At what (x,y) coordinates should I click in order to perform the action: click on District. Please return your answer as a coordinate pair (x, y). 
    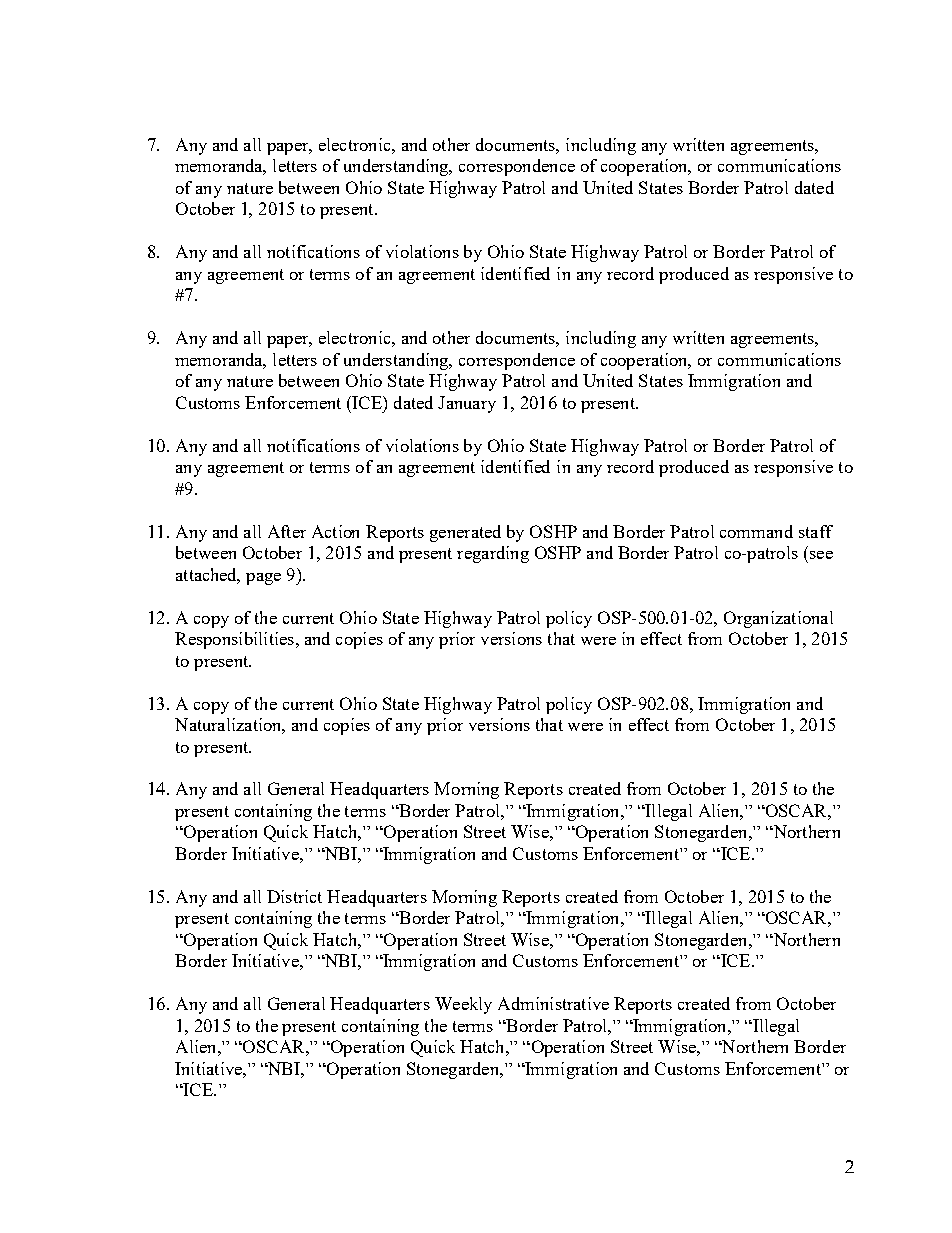
    Looking at the image, I should click on (294, 896).
